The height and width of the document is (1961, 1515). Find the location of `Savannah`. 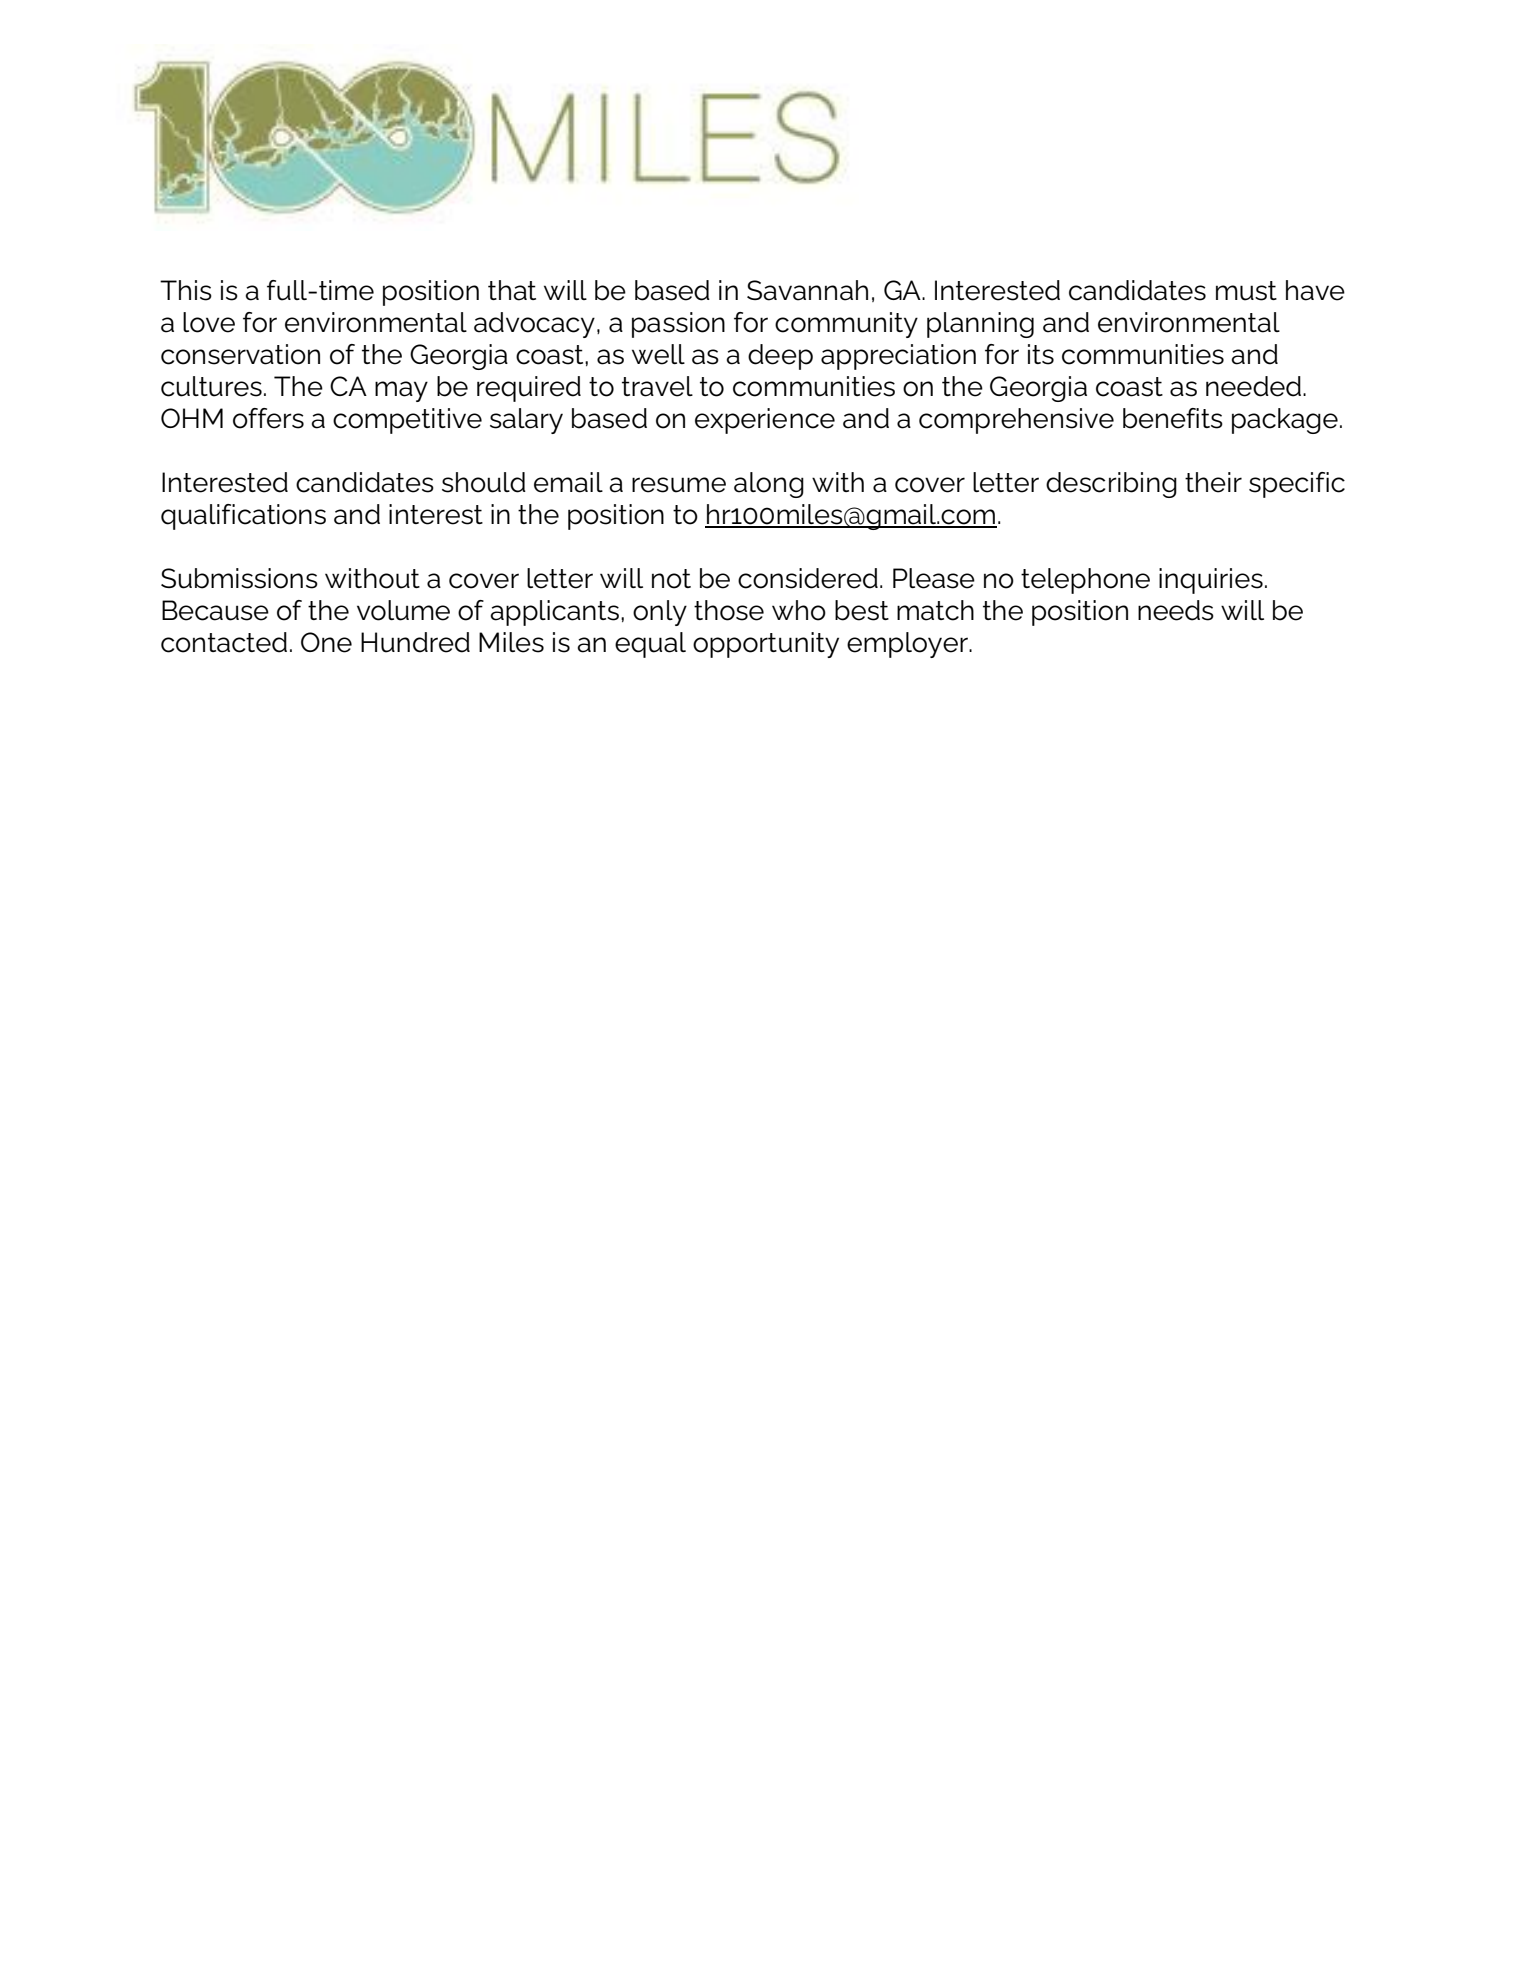

Savannah is located at coordinates (807, 290).
